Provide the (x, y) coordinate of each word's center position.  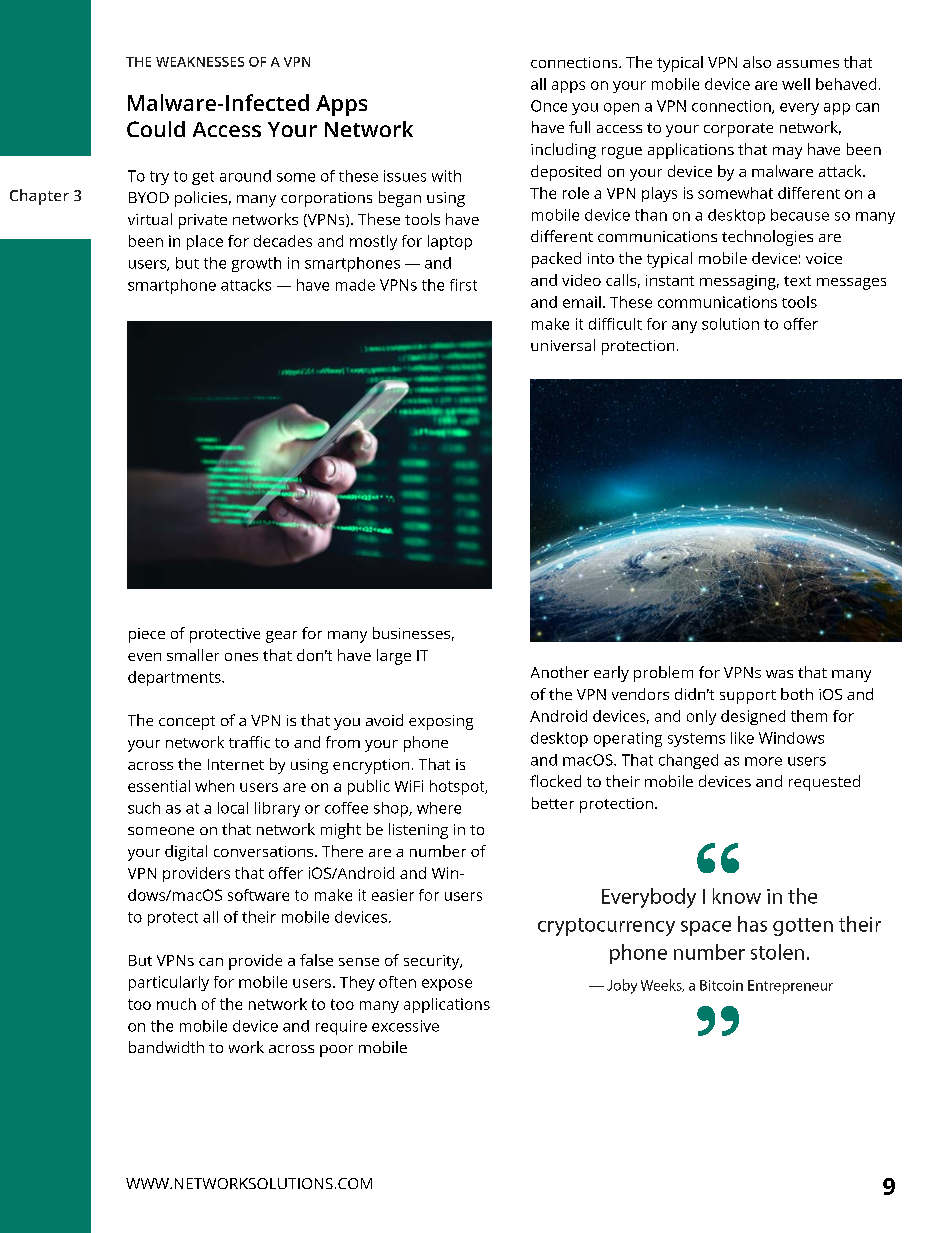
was (779, 674)
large (394, 657)
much (176, 1004)
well (796, 84)
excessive (405, 1026)
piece (147, 635)
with (446, 176)
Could (156, 129)
